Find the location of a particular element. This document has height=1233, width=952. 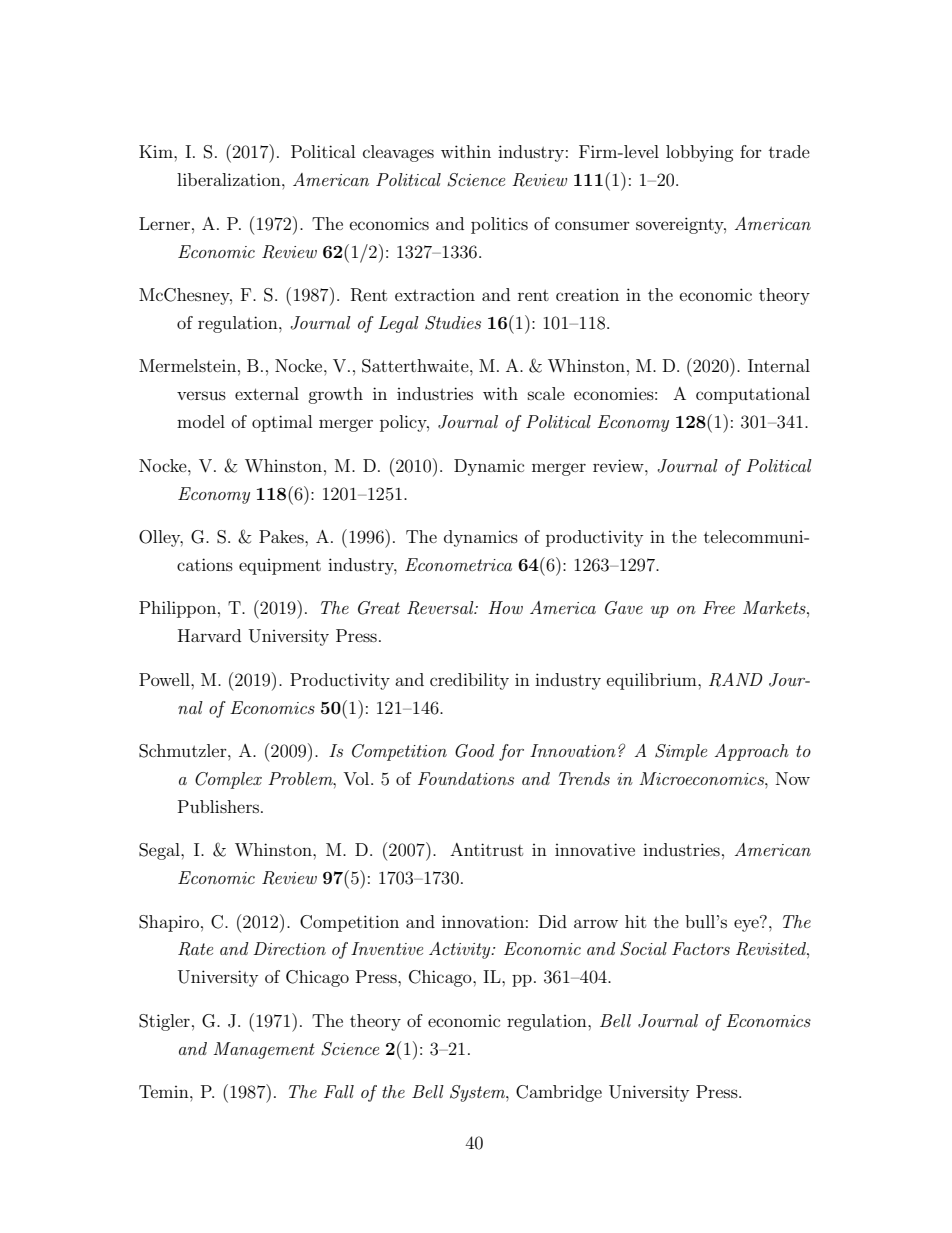

Factors is located at coordinates (701, 948).
